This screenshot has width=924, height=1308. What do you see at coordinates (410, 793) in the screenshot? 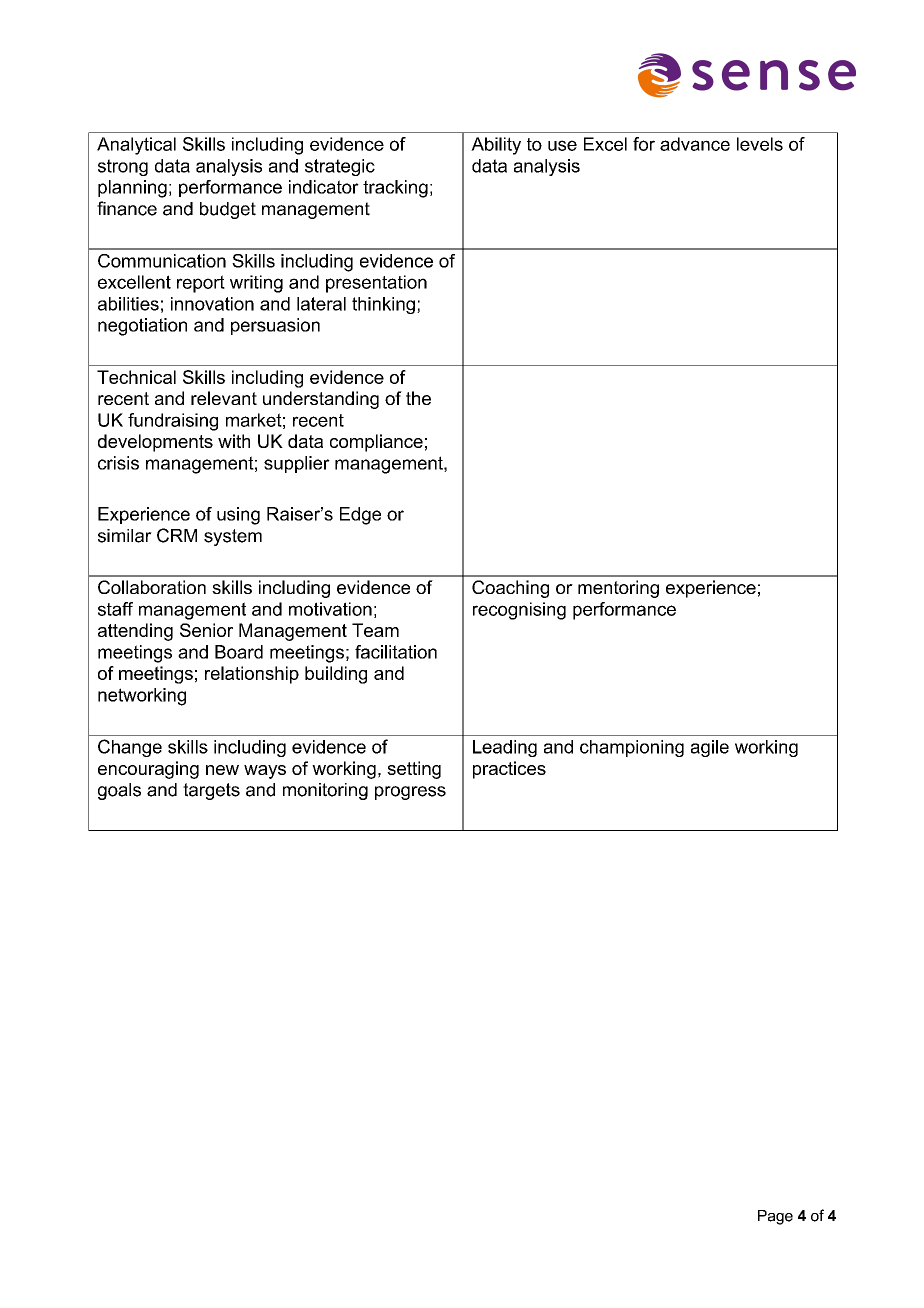
I see `progress` at bounding box center [410, 793].
